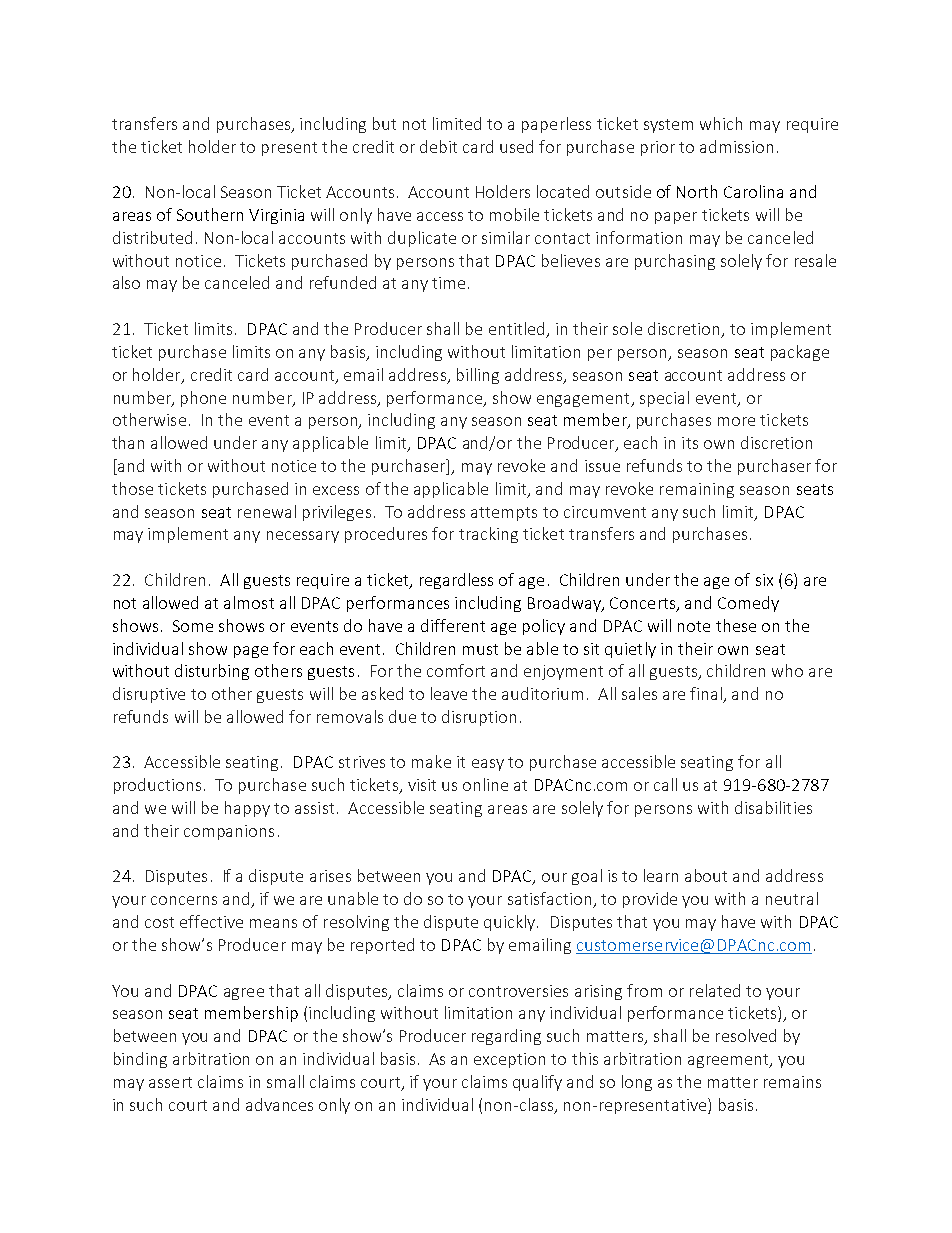 This image has height=1233, width=952. What do you see at coordinates (210, 214) in the image?
I see `Southern` at bounding box center [210, 214].
